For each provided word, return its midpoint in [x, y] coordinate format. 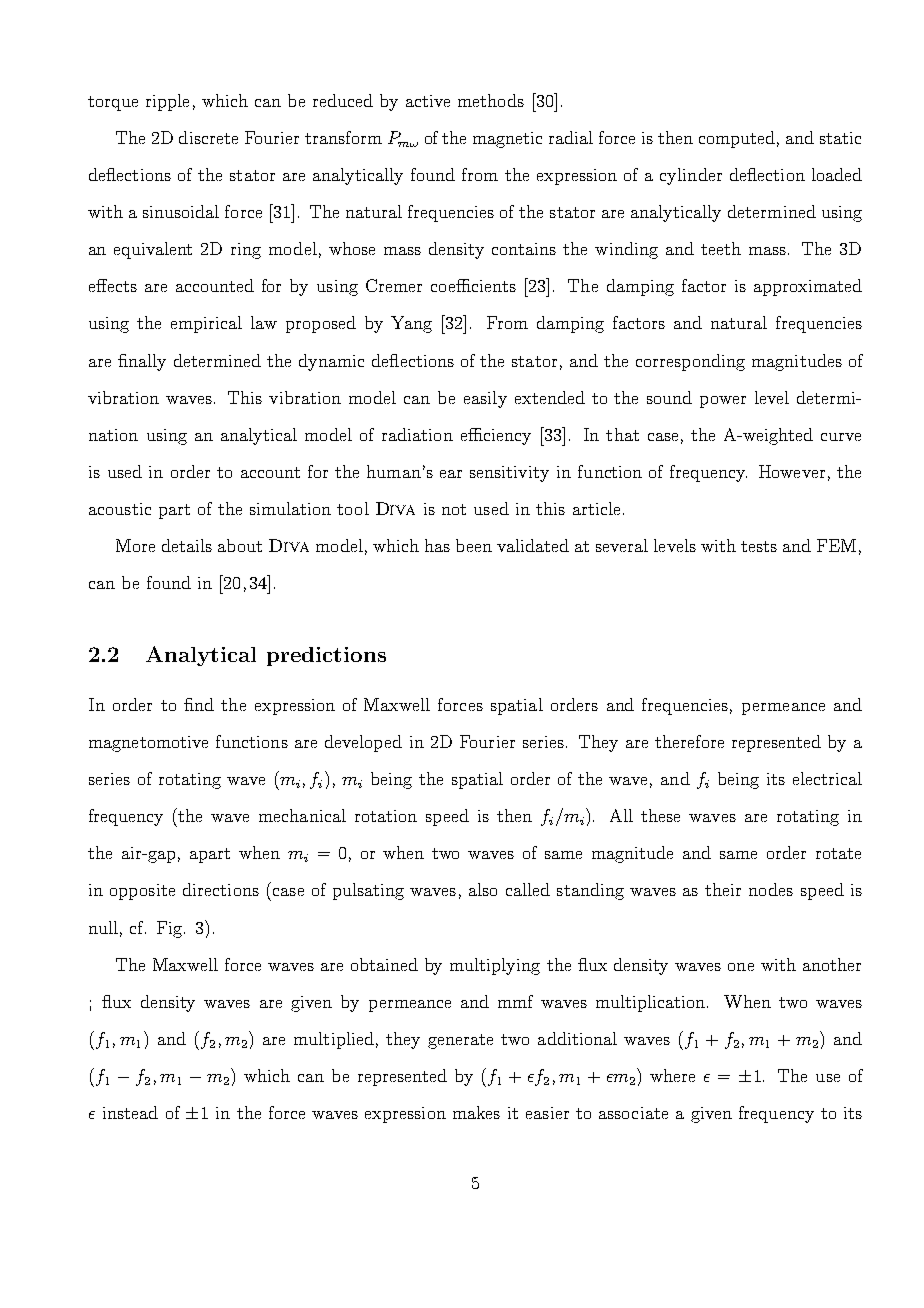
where [672, 1075]
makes [476, 1112]
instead [130, 1112]
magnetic [507, 140]
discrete [208, 137]
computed [737, 139]
